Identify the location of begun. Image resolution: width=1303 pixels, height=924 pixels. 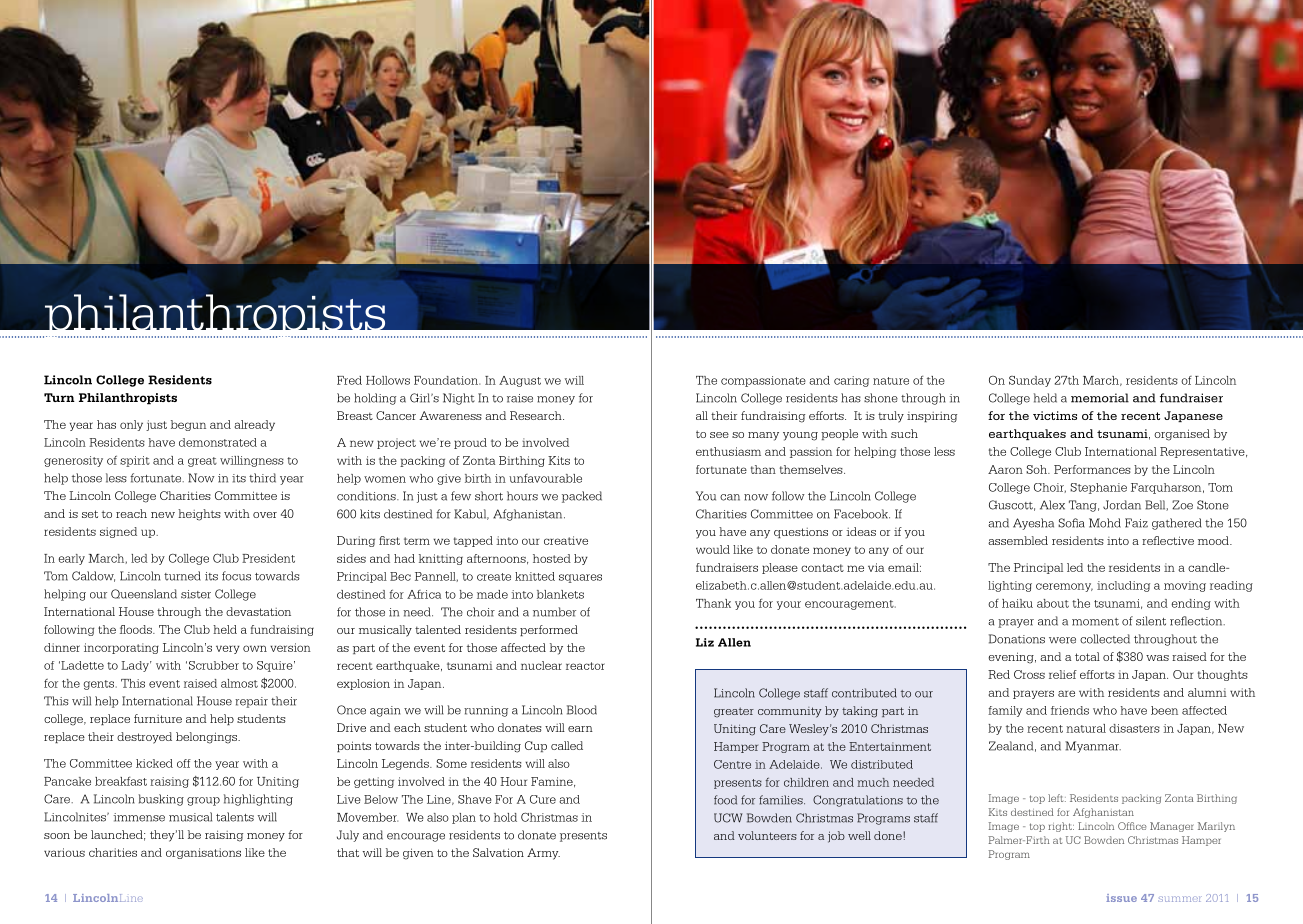
(188, 425).
